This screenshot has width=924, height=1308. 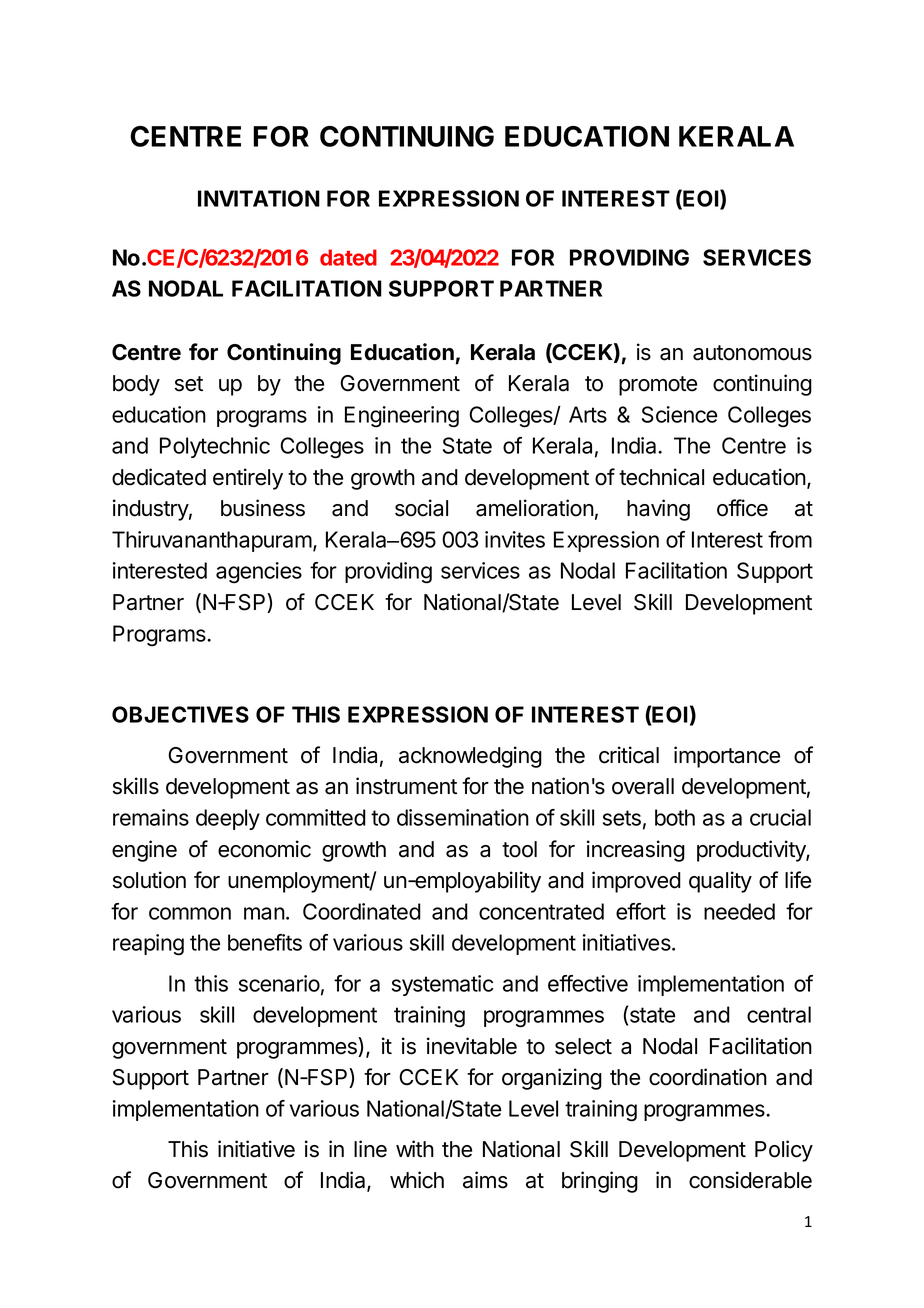 What do you see at coordinates (348, 257) in the screenshot?
I see `dated` at bounding box center [348, 257].
